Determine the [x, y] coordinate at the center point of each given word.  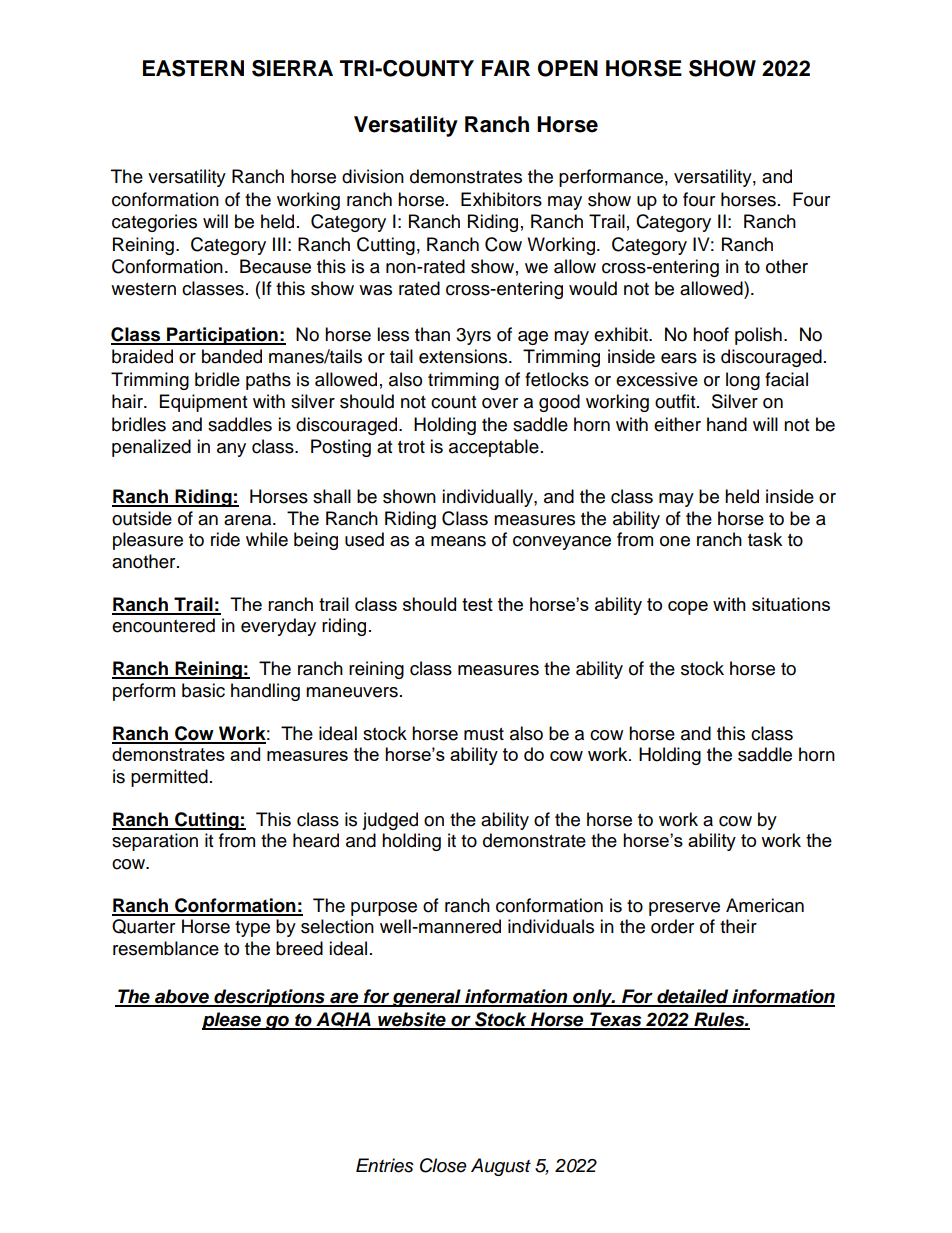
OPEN [568, 68]
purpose [384, 909]
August [501, 1167]
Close [443, 1165]
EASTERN [193, 68]
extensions [464, 356]
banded [232, 356]
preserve [684, 909]
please [232, 1021]
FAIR [506, 68]
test [477, 604]
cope [688, 608]
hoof [711, 334]
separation [155, 842]
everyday [278, 627]
